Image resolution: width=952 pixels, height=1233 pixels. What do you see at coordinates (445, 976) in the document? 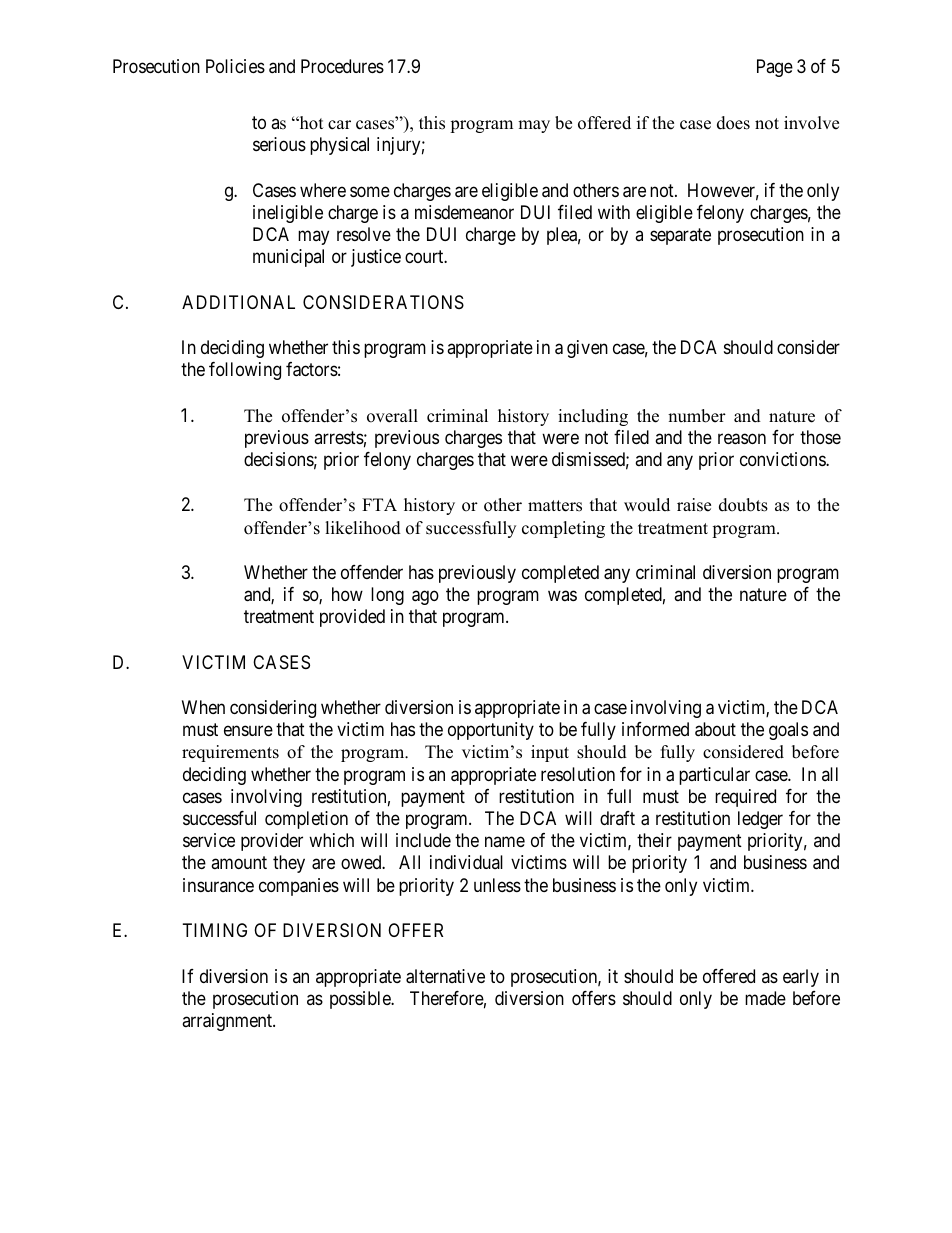
I see `alternative` at bounding box center [445, 976].
